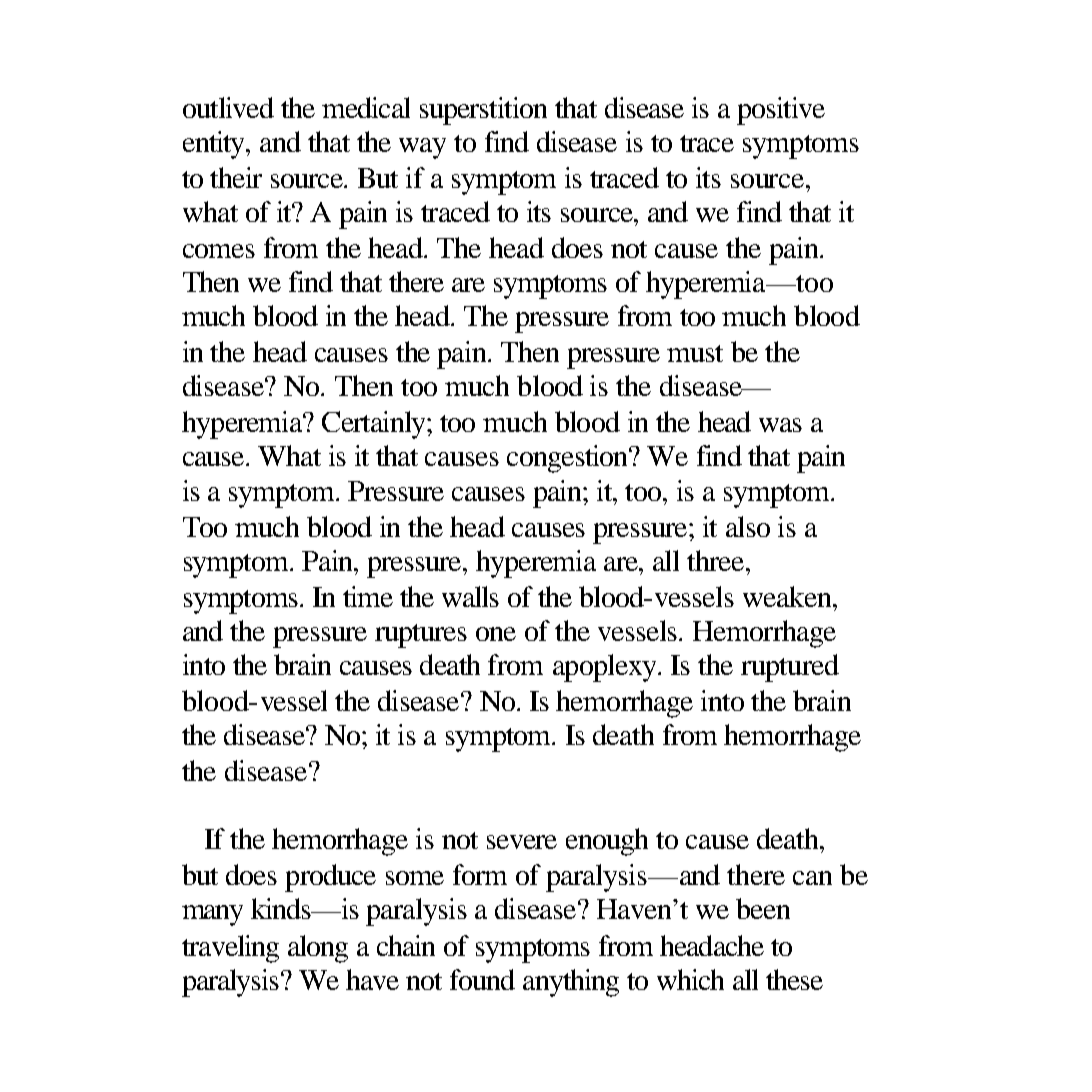 The image size is (1092, 1092). I want to click on outlived, so click(228, 107).
